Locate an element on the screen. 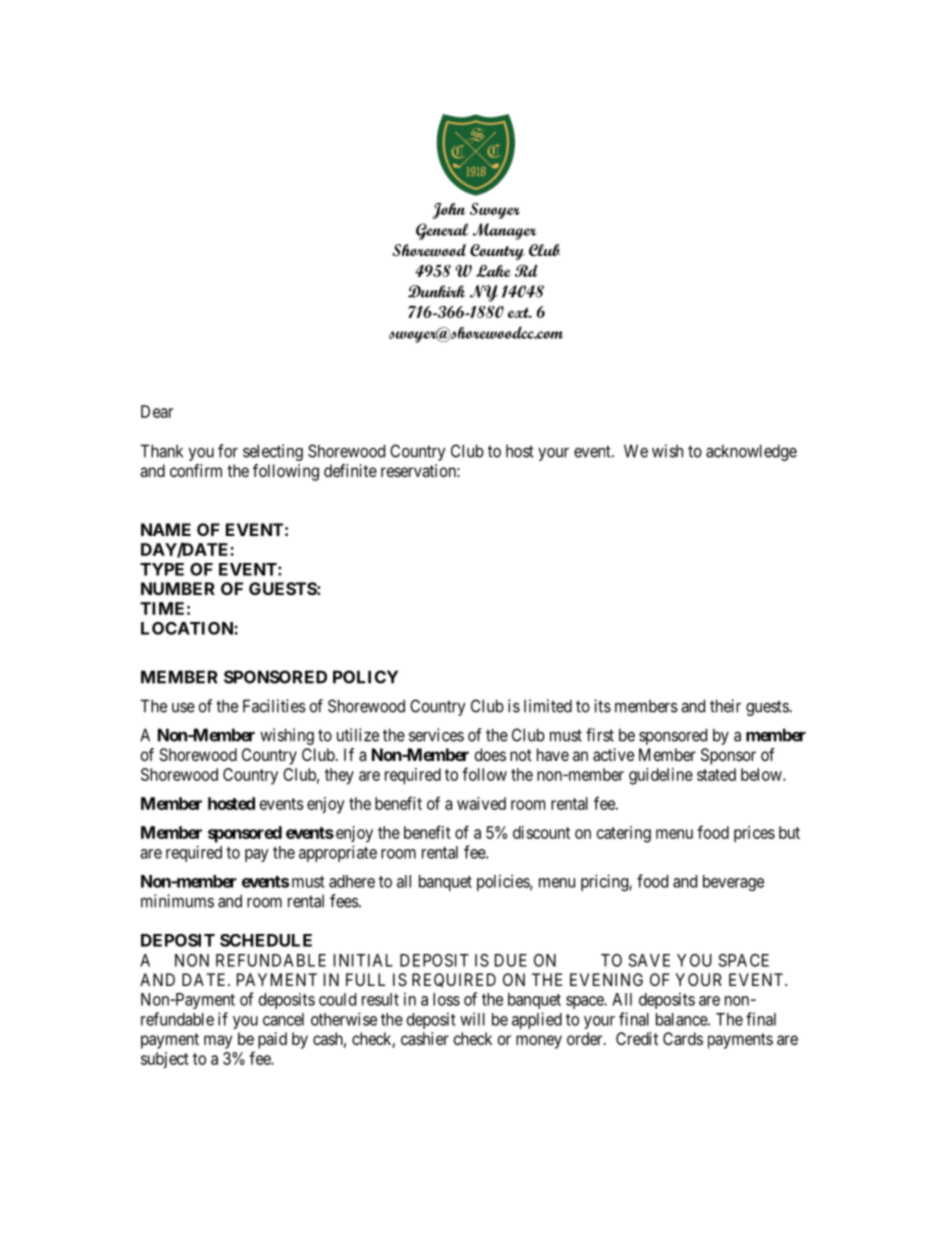 The height and width of the screenshot is (1233, 952). Manager is located at coordinates (505, 231).
